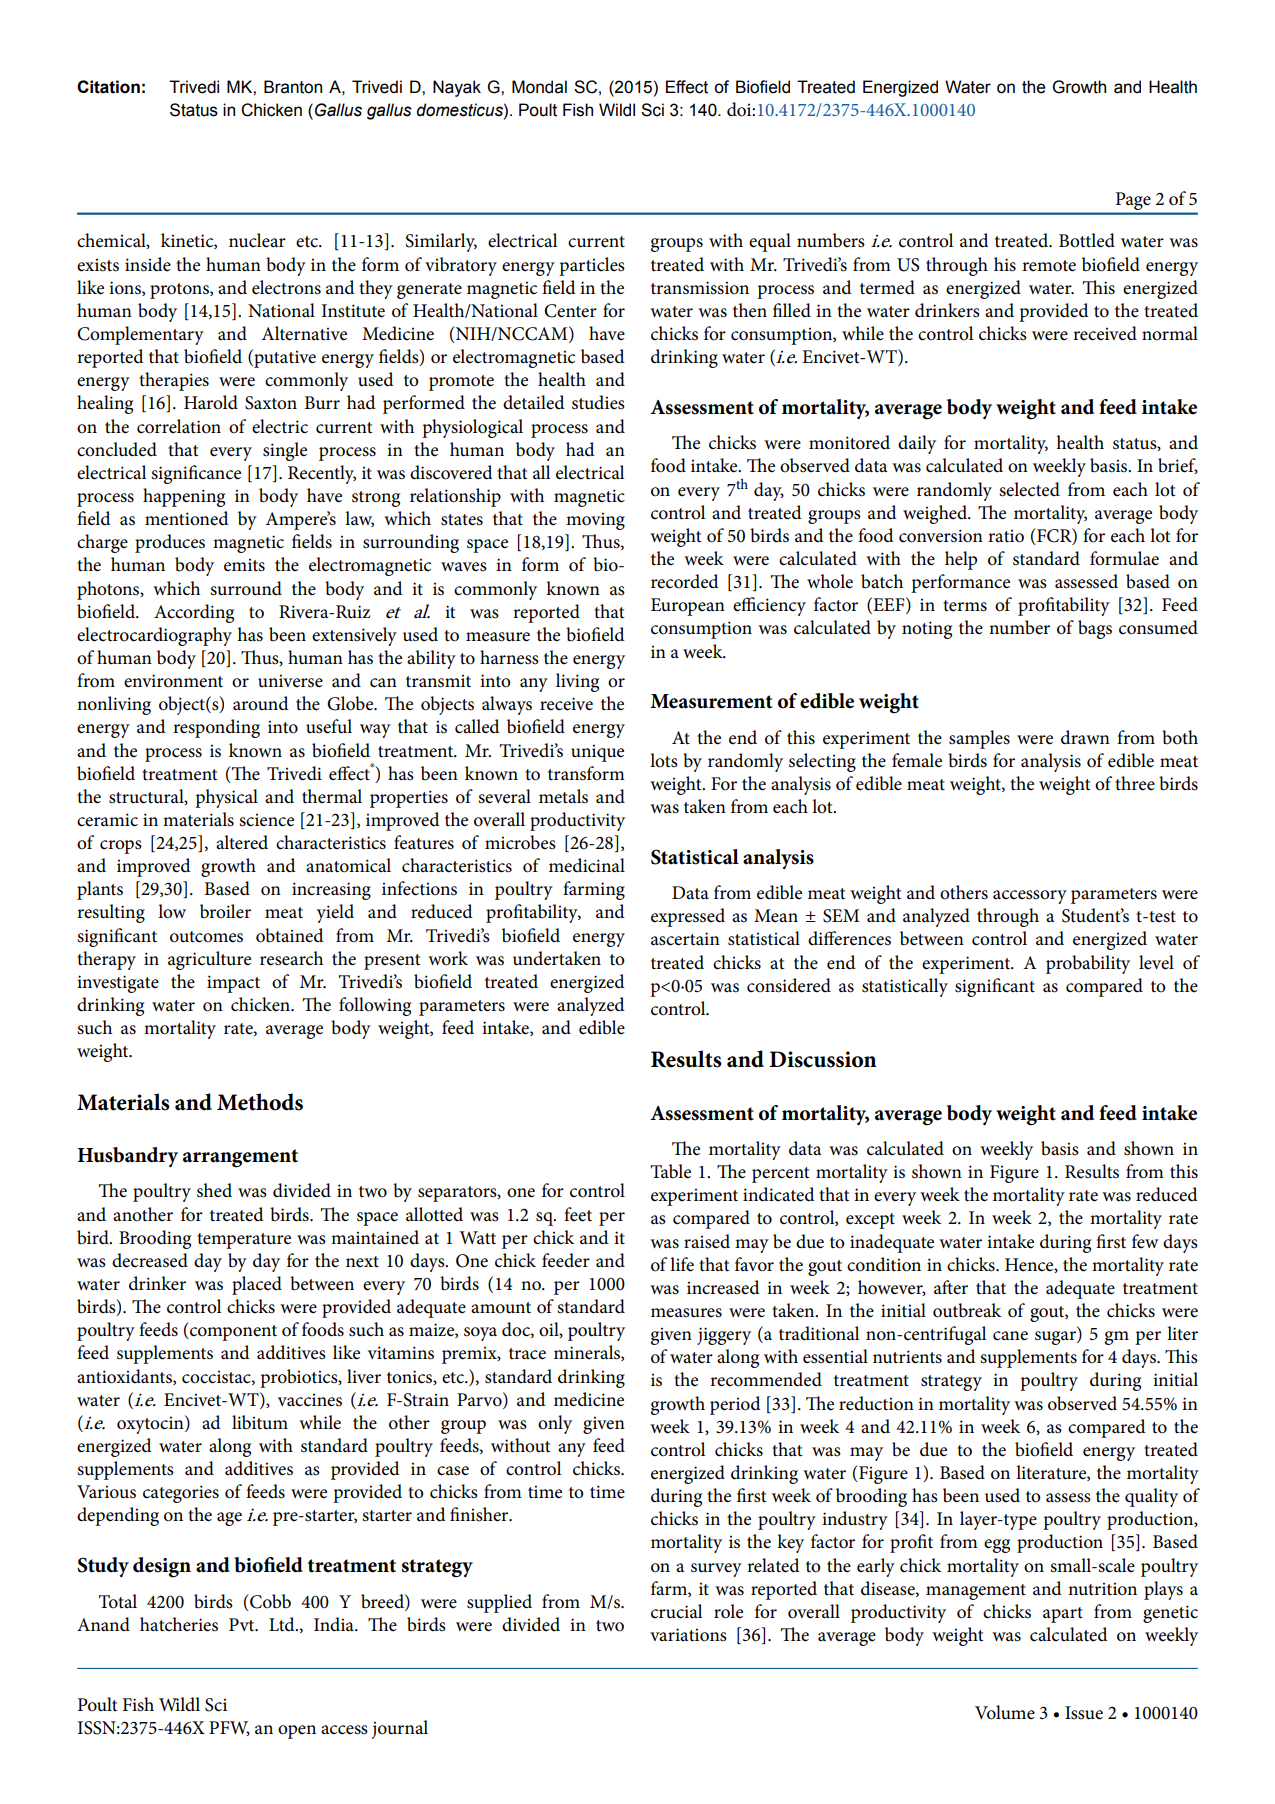  I want to click on Pvt, so click(243, 1624).
